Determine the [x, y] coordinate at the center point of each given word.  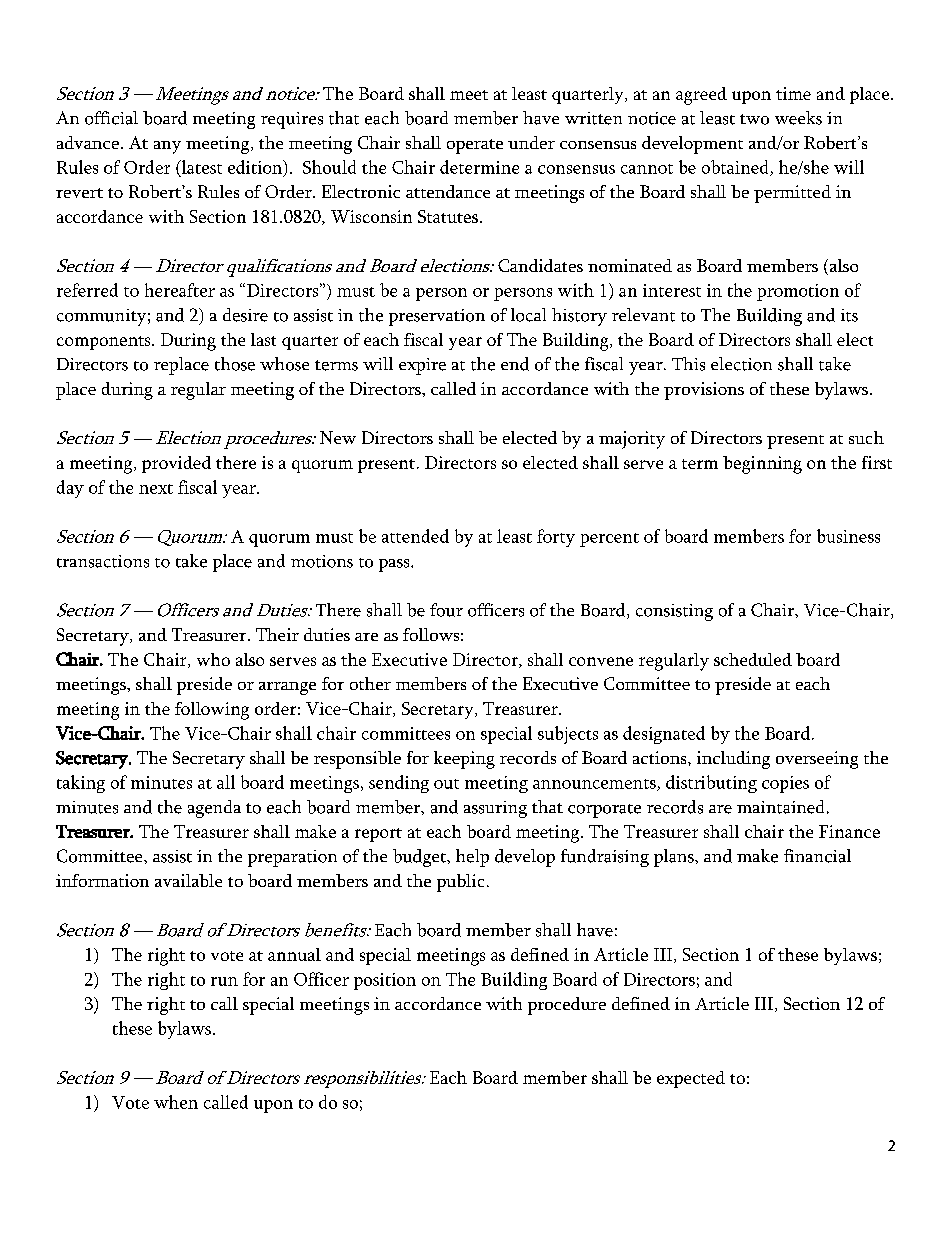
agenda [214, 809]
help [472, 858]
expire [422, 366]
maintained [780, 807]
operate [475, 146]
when [176, 1102]
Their [277, 634]
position [385, 981]
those [235, 364]
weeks [798, 118]
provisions [704, 391]
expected [691, 1079]
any [167, 147]
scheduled [753, 659]
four [446, 610]
